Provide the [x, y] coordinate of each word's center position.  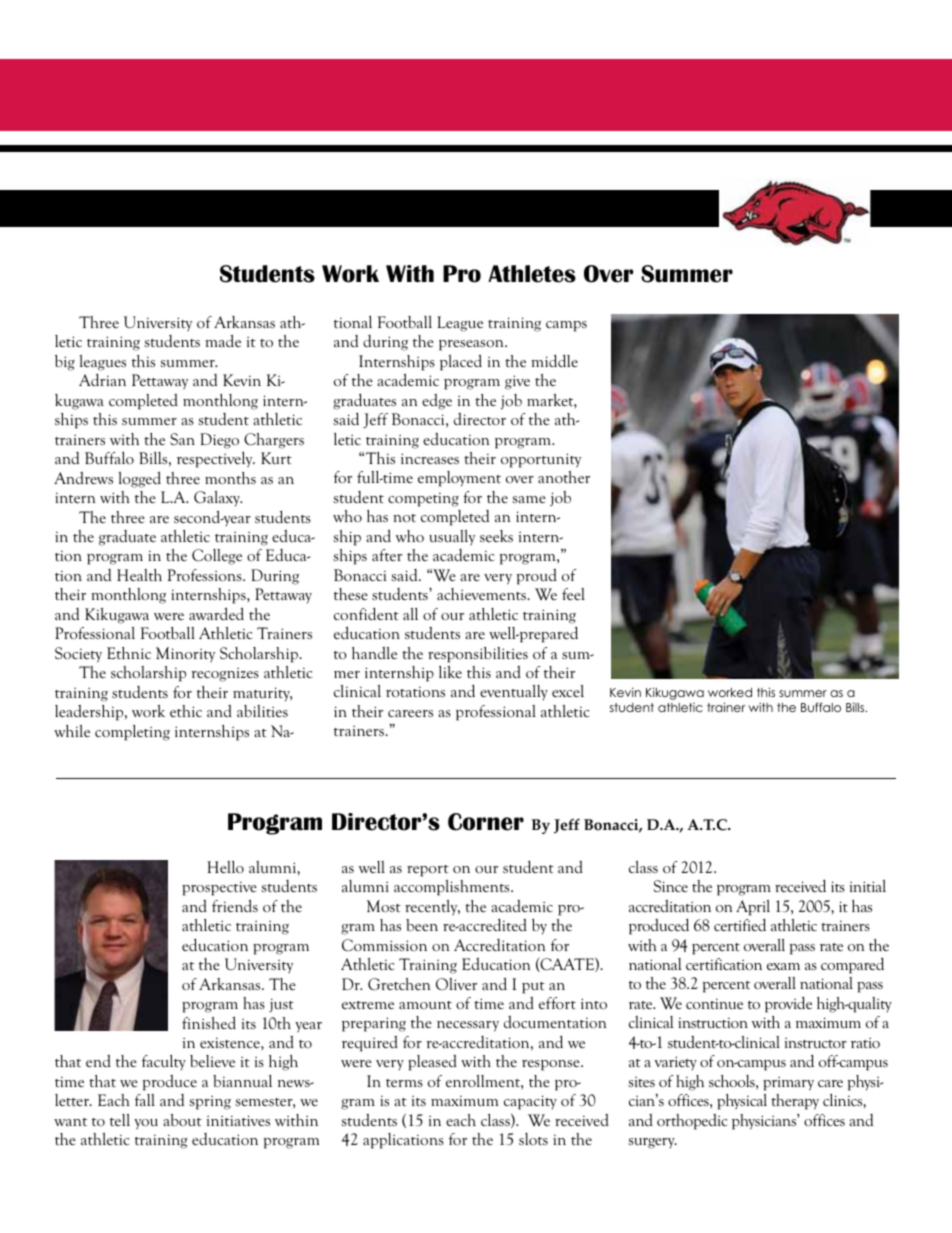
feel [573, 594]
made [223, 340]
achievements [482, 594]
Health [139, 575]
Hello [225, 867]
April [753, 908]
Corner [486, 822]
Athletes [532, 274]
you [146, 1124]
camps [566, 326]
